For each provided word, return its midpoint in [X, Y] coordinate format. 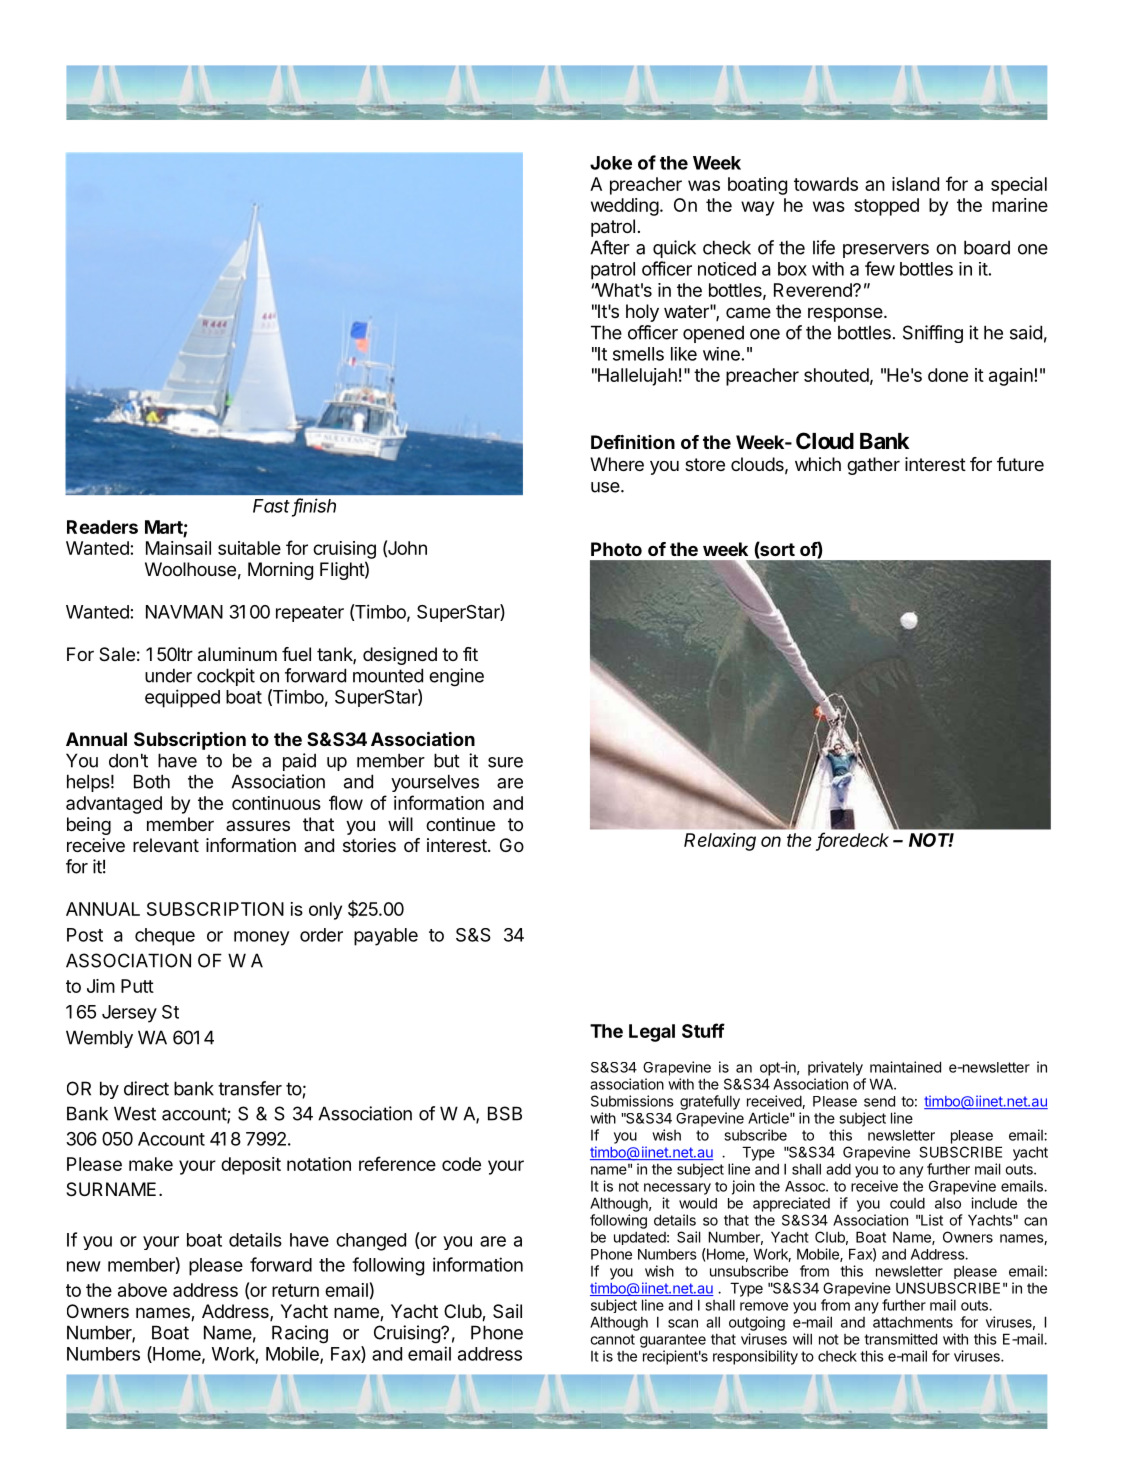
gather [873, 466]
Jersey [129, 1014]
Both [152, 781]
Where [617, 464]
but [447, 760]
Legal [652, 1033]
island [915, 184]
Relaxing [720, 842]
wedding [625, 207]
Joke [611, 163]
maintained [905, 1067]
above [142, 1290]
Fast [271, 506]
